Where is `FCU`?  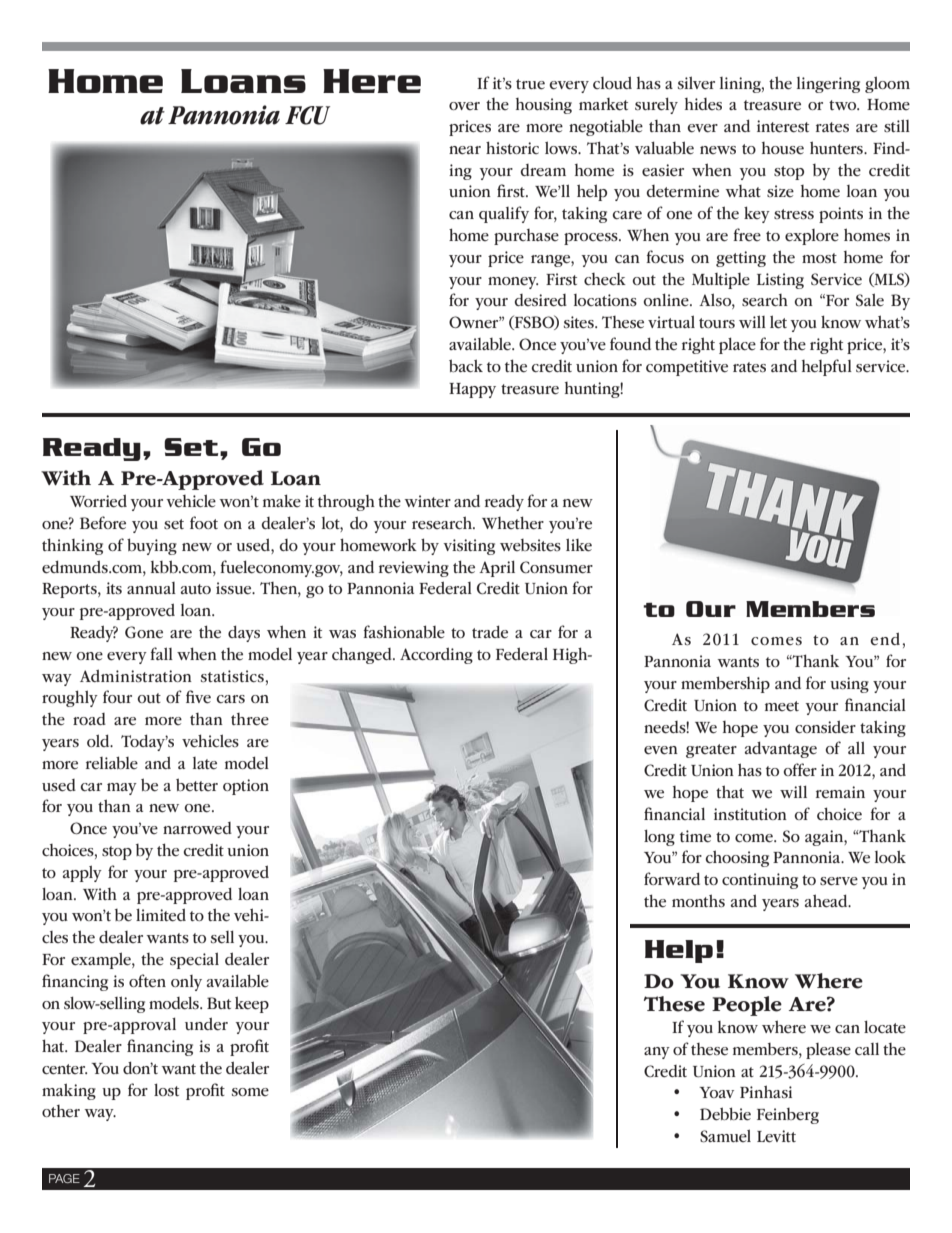 FCU is located at coordinates (307, 115).
